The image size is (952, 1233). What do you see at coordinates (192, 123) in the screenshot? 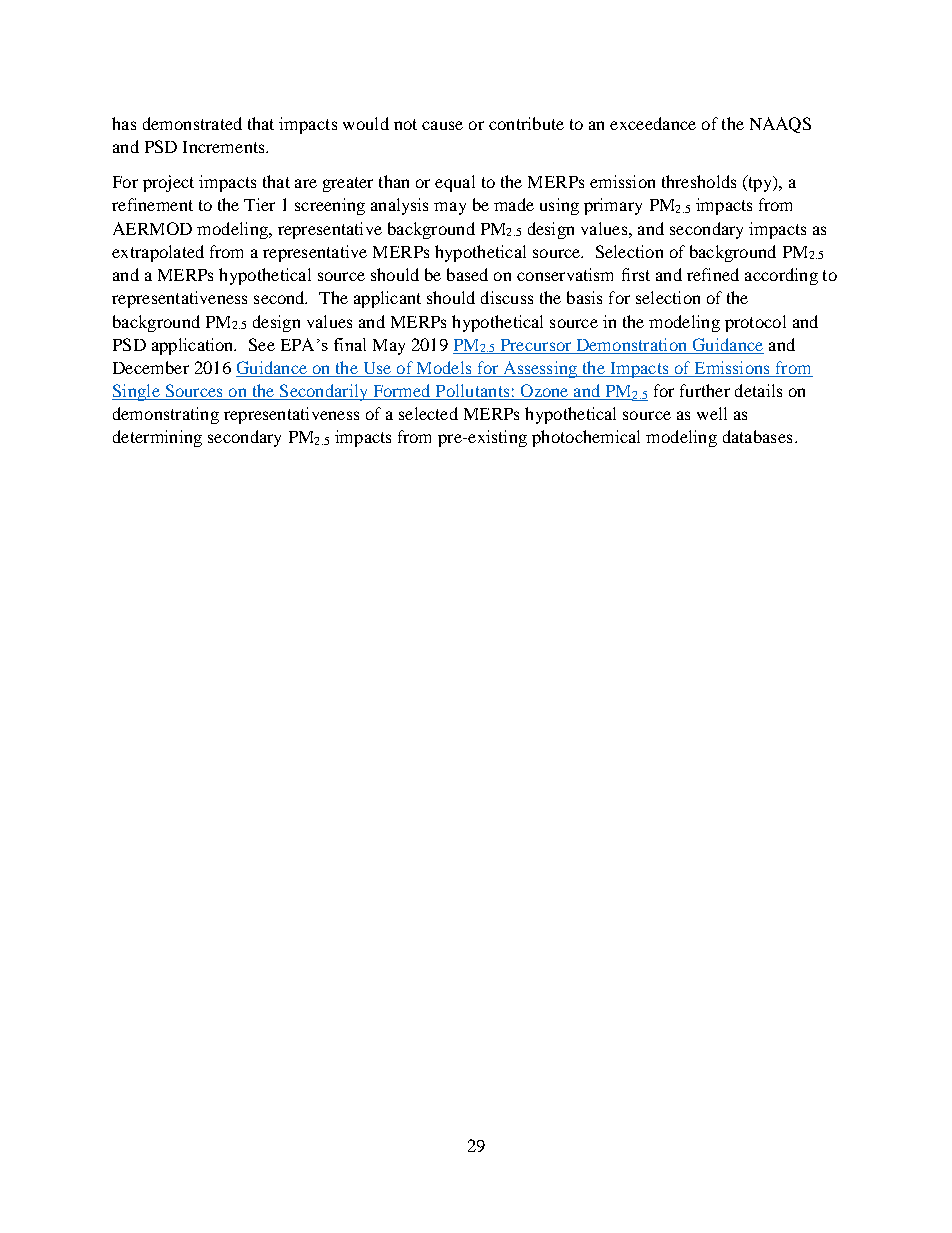
I see `demonstrated` at bounding box center [192, 123].
